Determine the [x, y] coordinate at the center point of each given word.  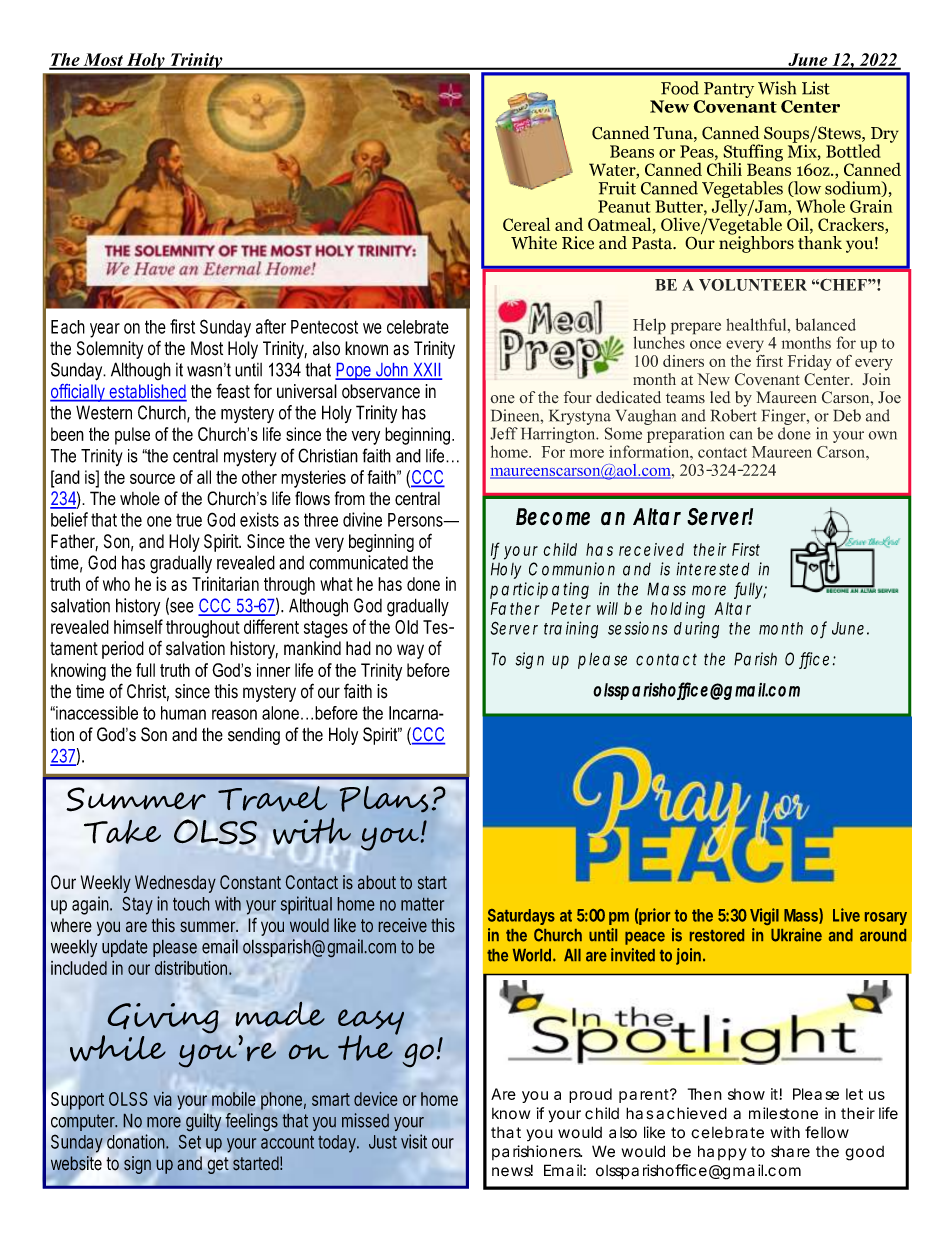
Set [190, 1142]
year [105, 330]
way [410, 651]
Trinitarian [225, 584]
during [696, 630]
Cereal [526, 224]
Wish [777, 88]
